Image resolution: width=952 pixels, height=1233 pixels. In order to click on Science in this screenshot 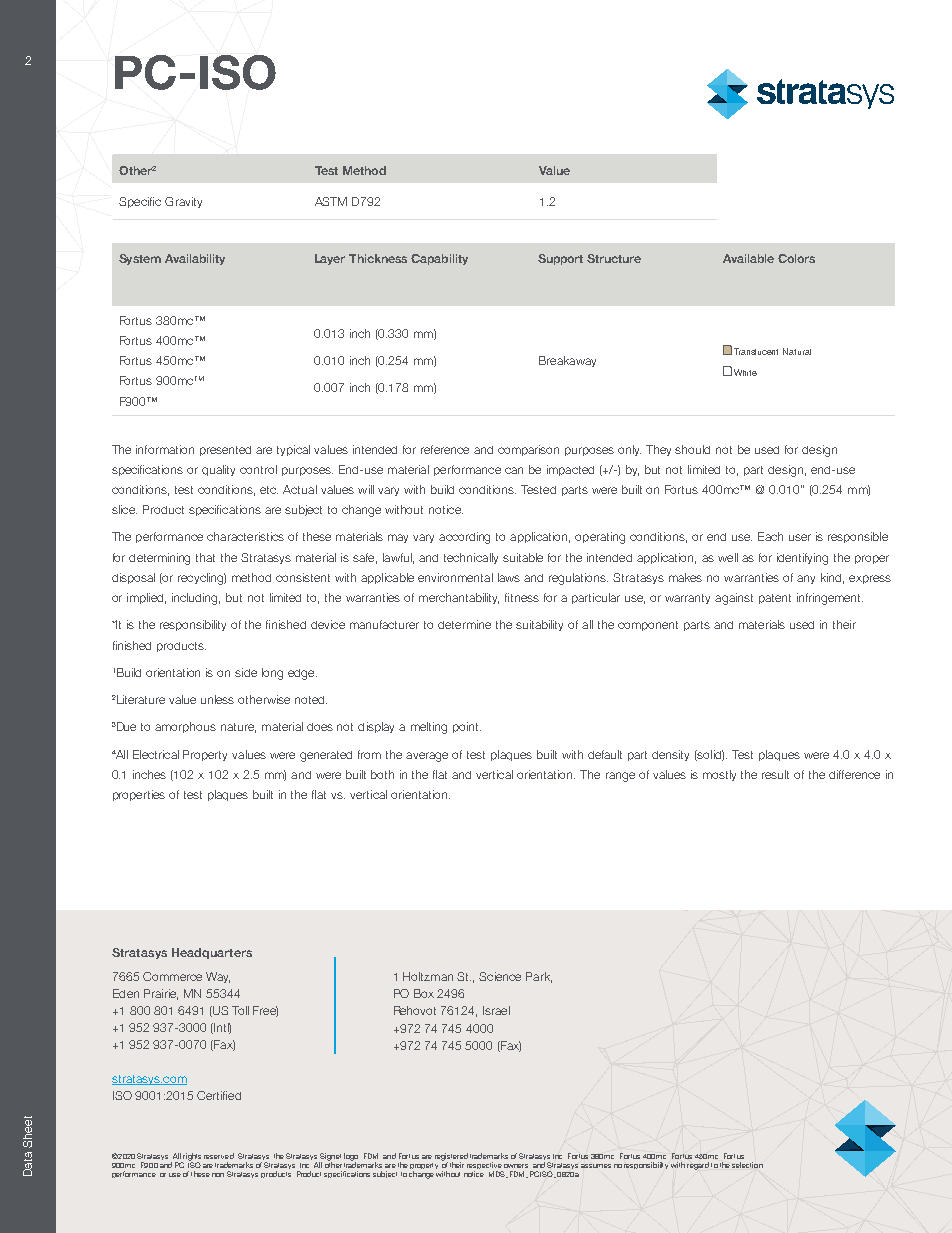, I will do `click(500, 976)`.
